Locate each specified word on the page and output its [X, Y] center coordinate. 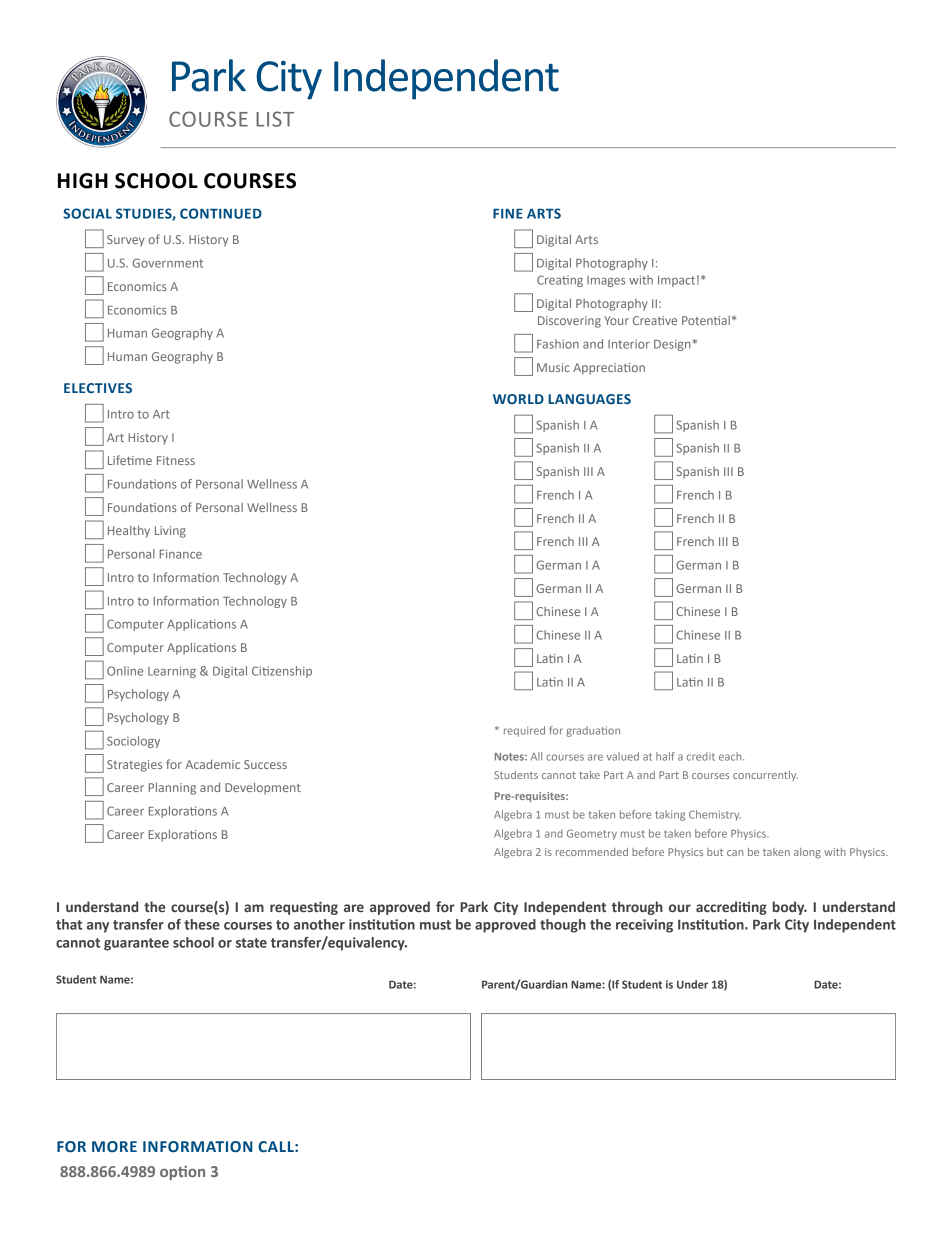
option [182, 1173]
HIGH [83, 181]
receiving [644, 926]
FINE [508, 214]
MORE [114, 1147]
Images [606, 281]
